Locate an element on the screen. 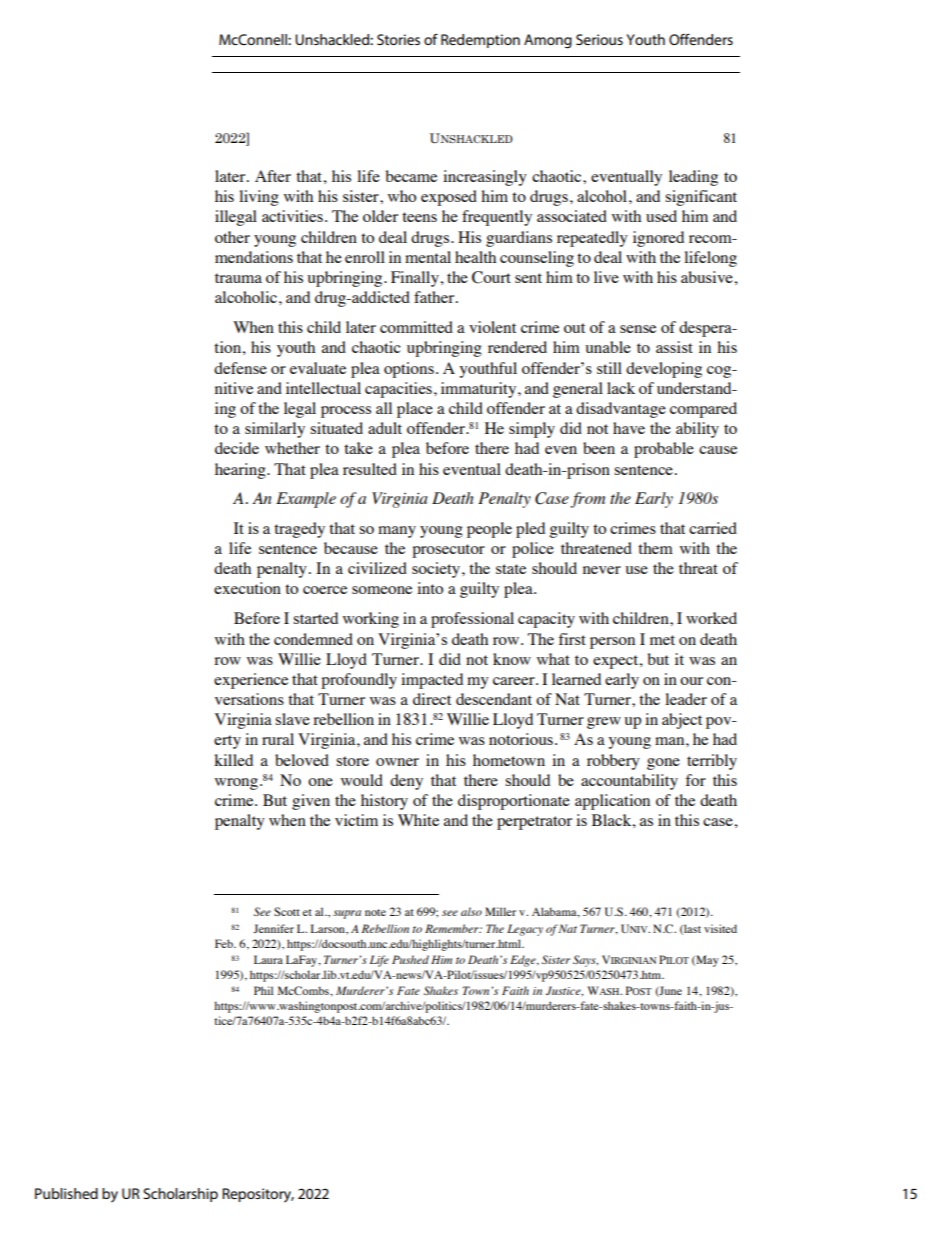  Stories is located at coordinates (398, 39).
